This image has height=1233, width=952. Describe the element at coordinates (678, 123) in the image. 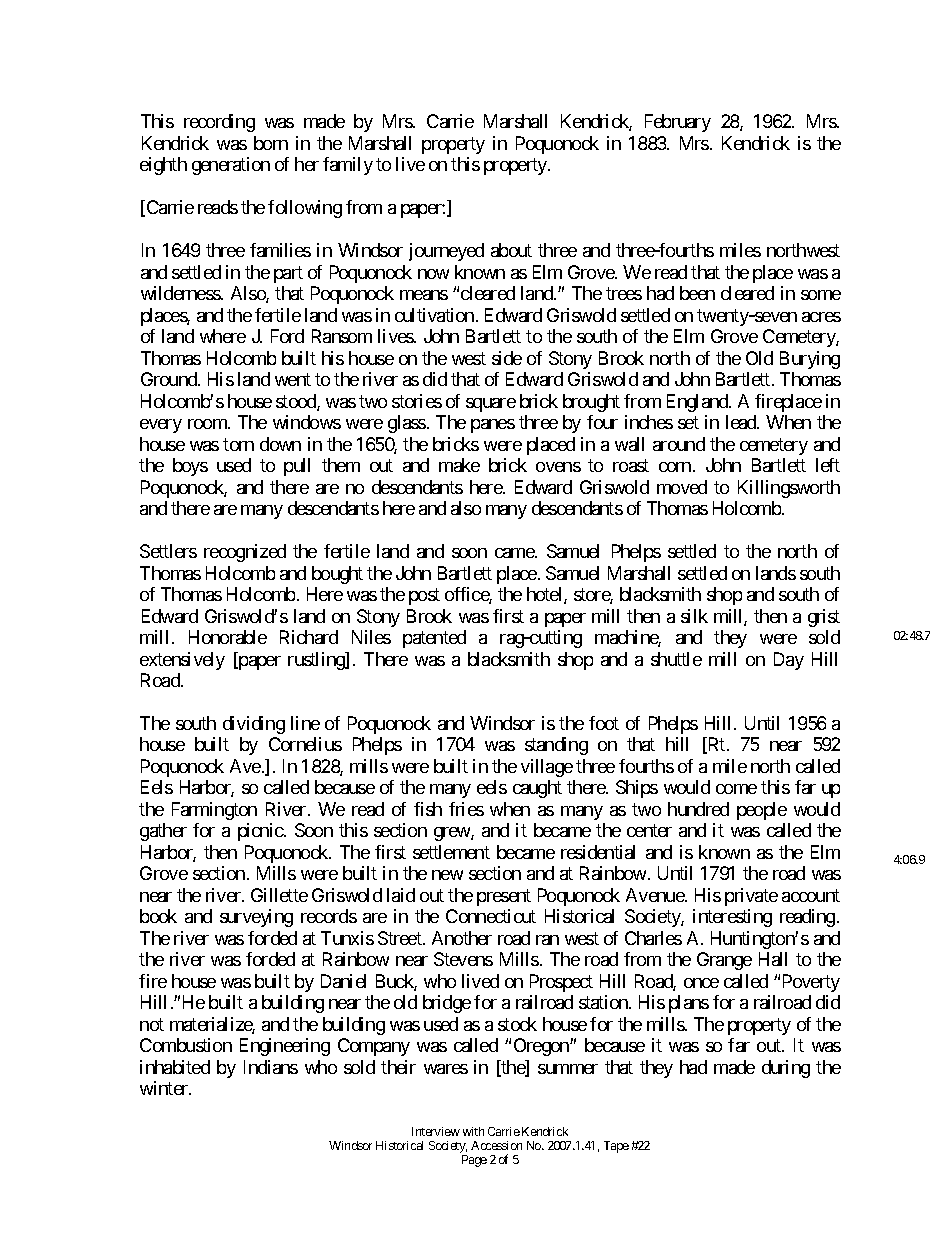

I see `February` at that location.
